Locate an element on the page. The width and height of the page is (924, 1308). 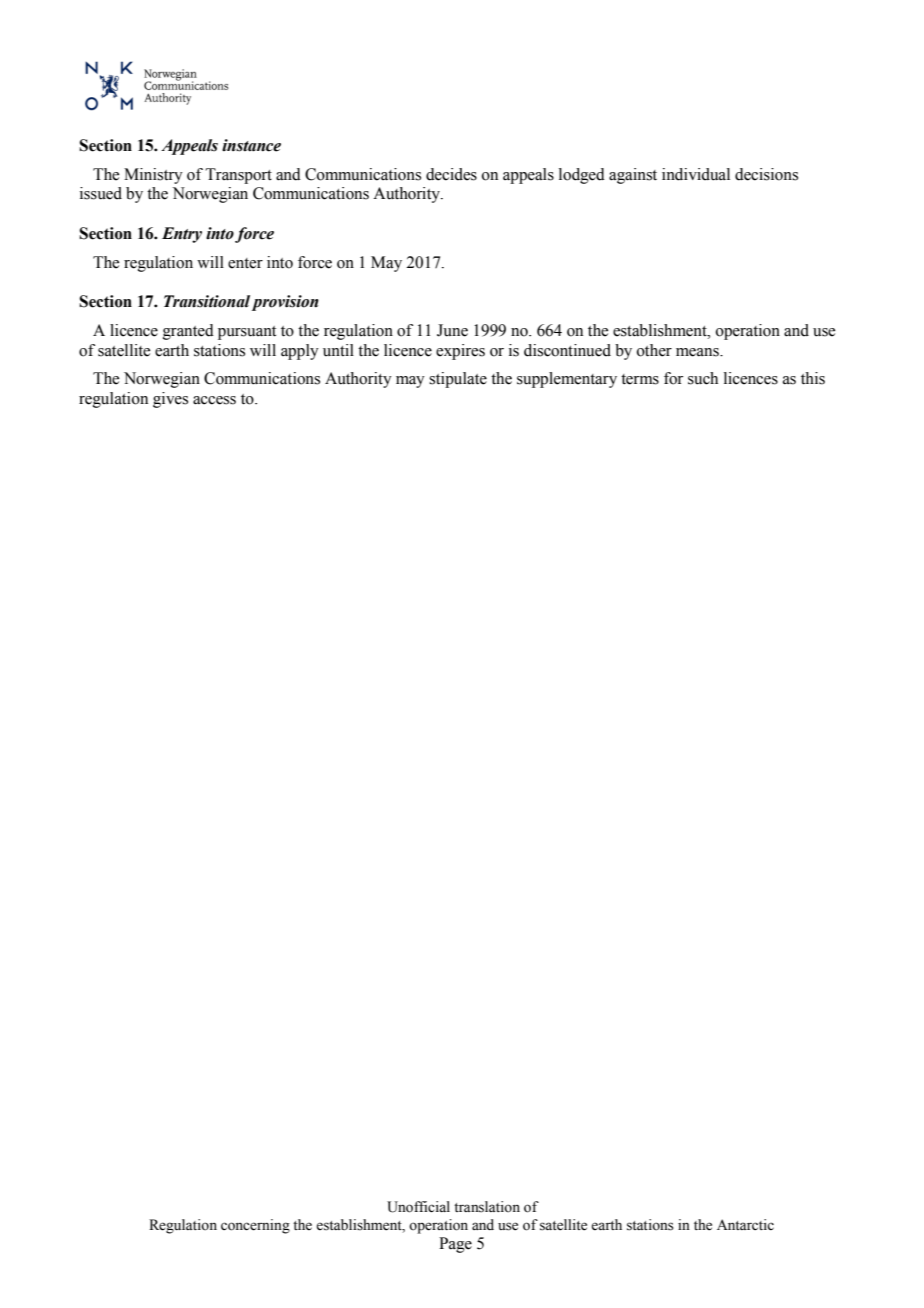
Page is located at coordinates (455, 1245).
